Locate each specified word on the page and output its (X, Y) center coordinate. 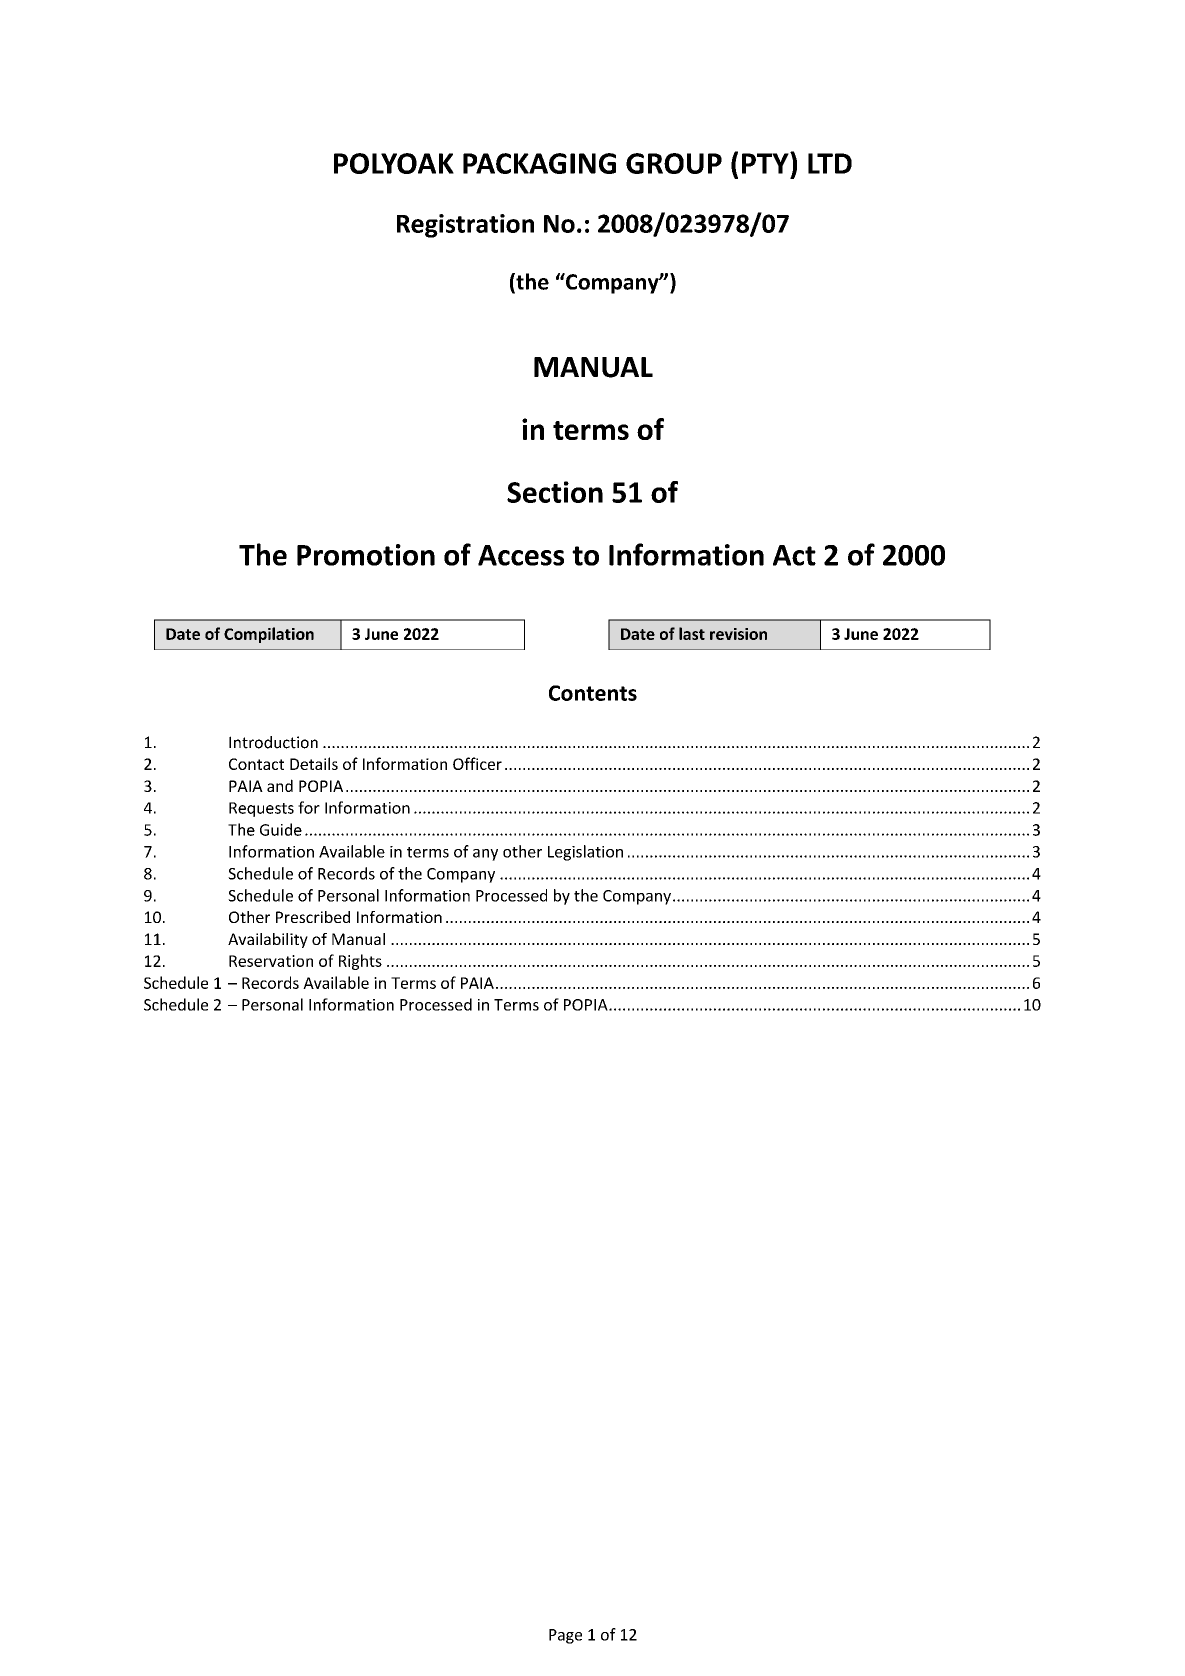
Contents (593, 693)
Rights (360, 962)
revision (738, 634)
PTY (766, 163)
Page (565, 1636)
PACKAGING (539, 163)
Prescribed (313, 917)
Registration (465, 226)
